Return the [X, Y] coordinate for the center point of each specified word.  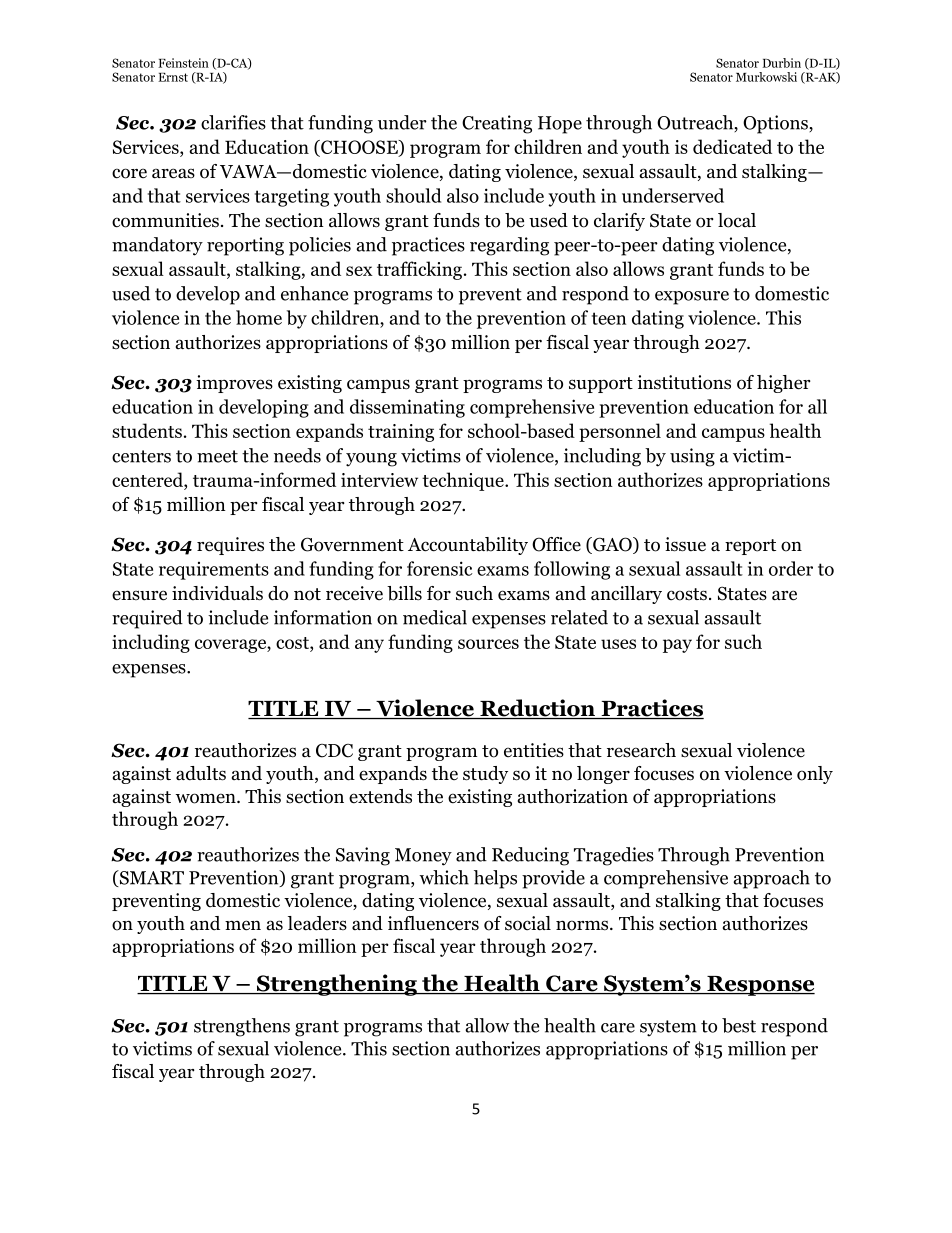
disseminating [407, 408]
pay [677, 646]
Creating [497, 124]
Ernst [173, 77]
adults [201, 773]
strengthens [242, 1027]
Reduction [538, 709]
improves [234, 384]
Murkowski [766, 77]
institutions [684, 382]
